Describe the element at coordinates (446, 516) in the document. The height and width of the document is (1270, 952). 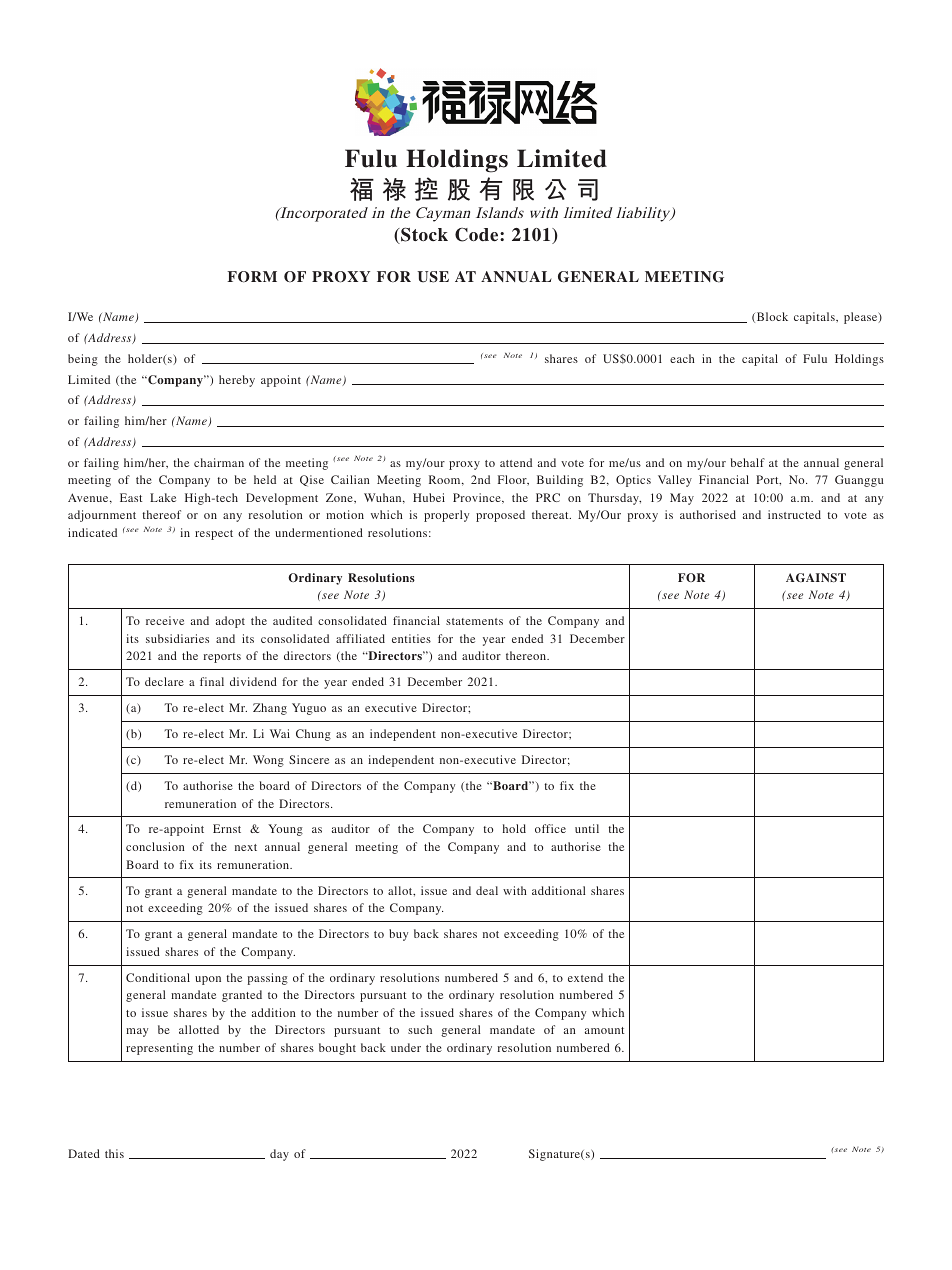
I see `properly` at that location.
